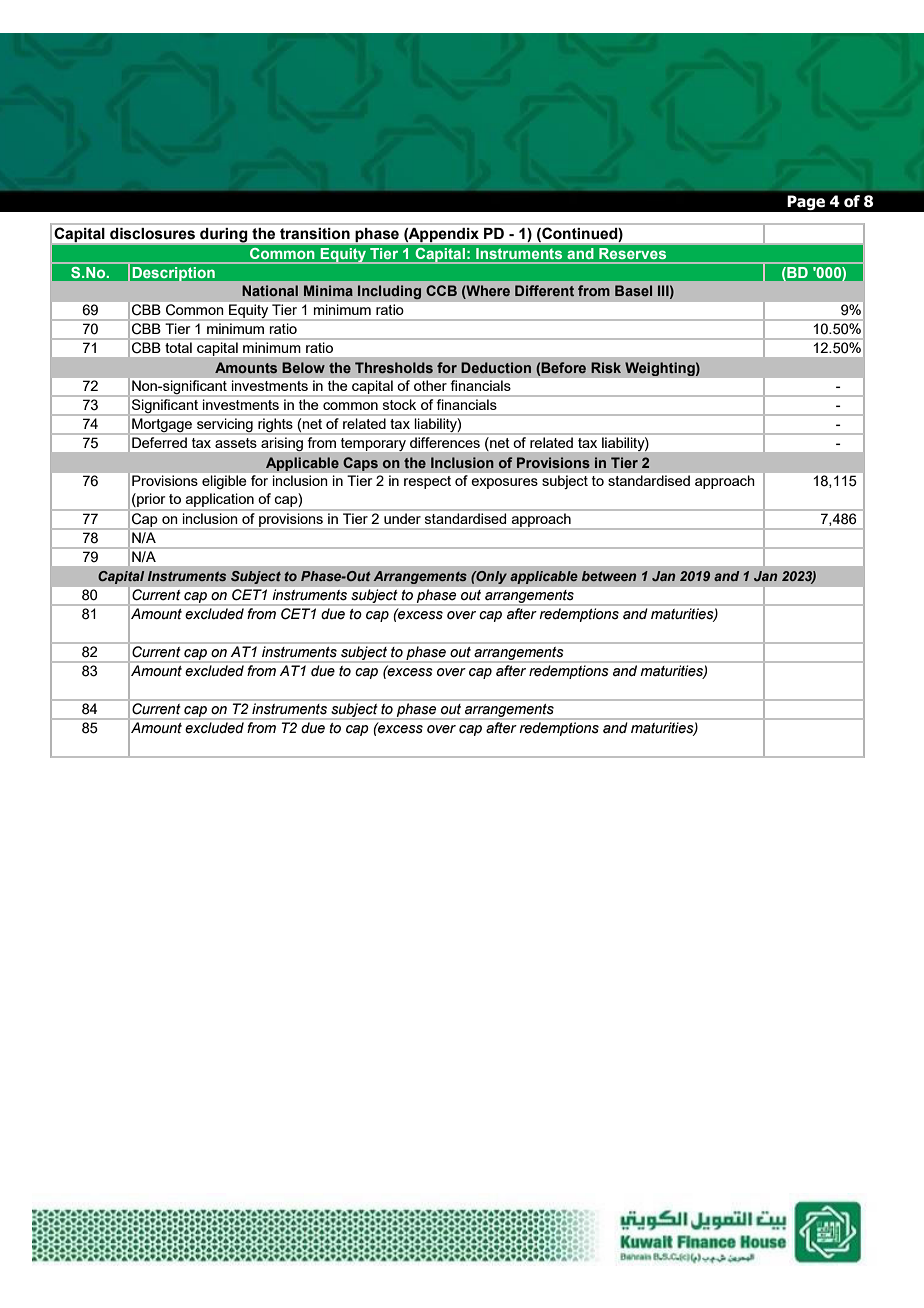 The image size is (924, 1308). Describe the element at coordinates (360, 464) in the screenshot. I see `Caps` at that location.
